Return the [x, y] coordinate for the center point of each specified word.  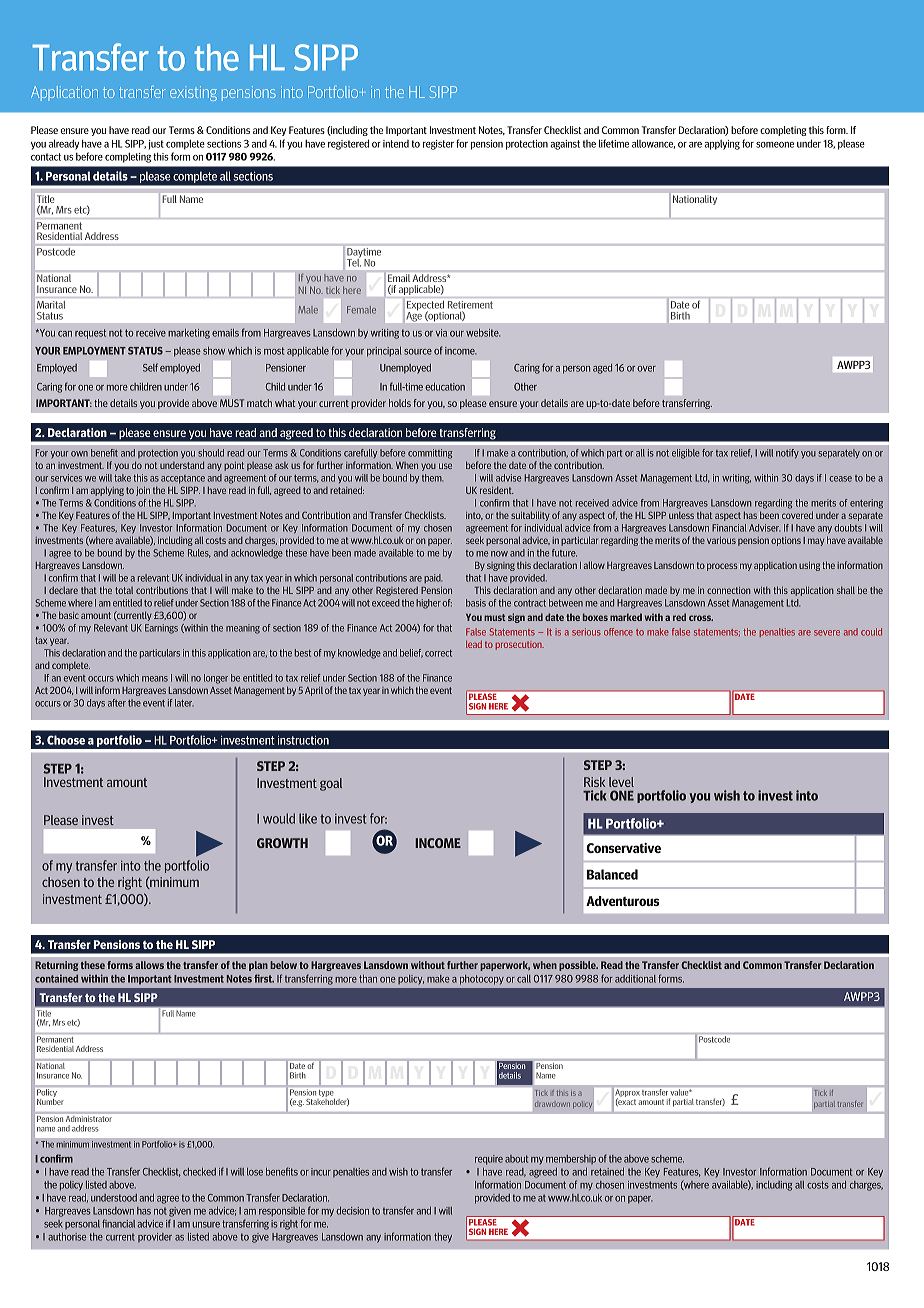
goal [331, 784]
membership [571, 1159]
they [443, 1238]
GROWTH [282, 843]
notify [787, 453]
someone [775, 145]
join [143, 491]
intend [396, 144]
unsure [206, 1225]
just [156, 145]
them [432, 478]
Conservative [624, 848]
